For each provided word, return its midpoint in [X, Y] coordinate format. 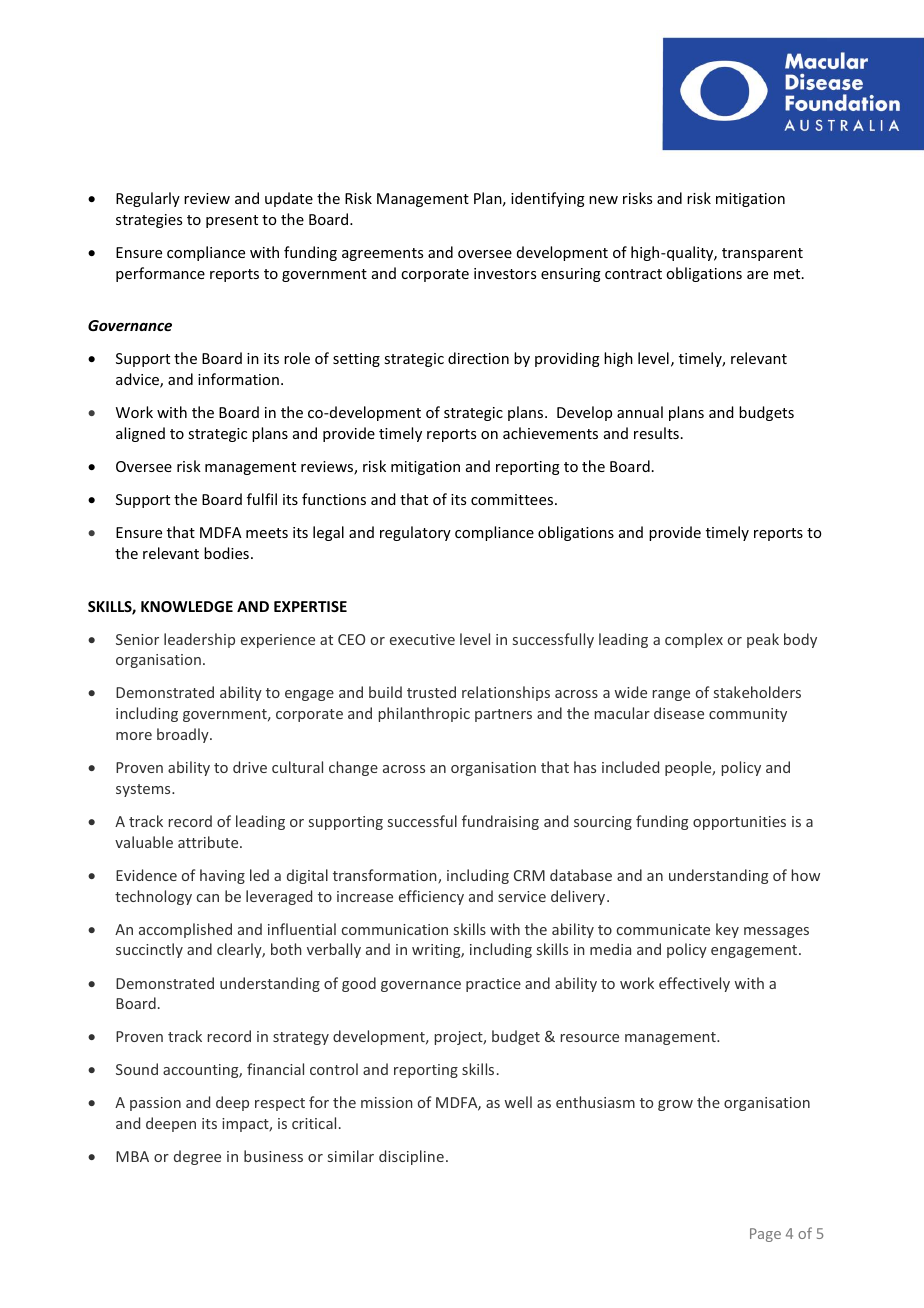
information [238, 379]
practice [493, 985]
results [656, 433]
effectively [694, 984]
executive [422, 639]
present [232, 221]
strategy [301, 1038]
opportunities [739, 823]
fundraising [500, 822]
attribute [209, 842]
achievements [550, 433]
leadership [199, 640]
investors [505, 273]
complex [694, 640]
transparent [762, 254]
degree [197, 1157]
